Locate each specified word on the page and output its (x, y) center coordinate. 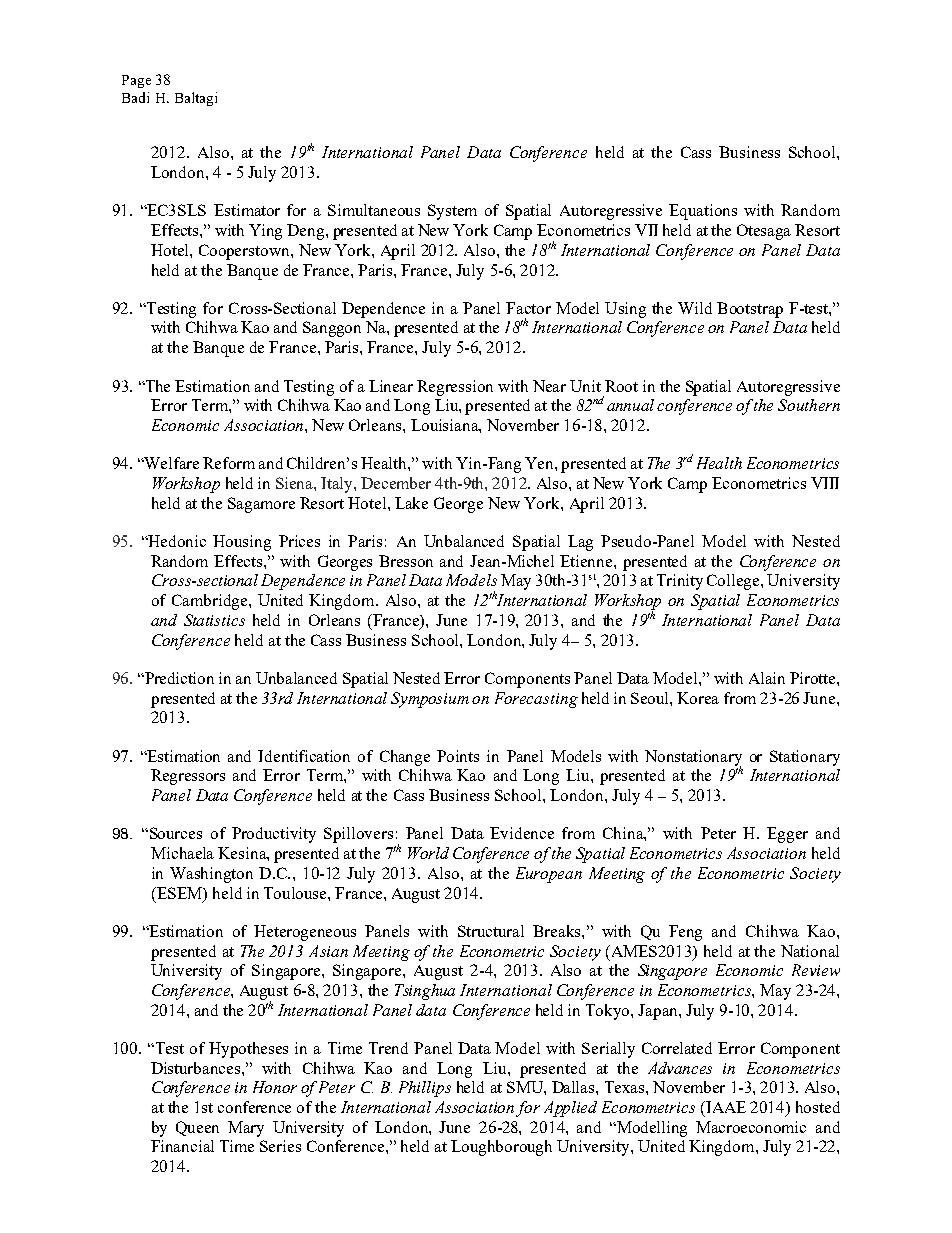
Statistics (214, 620)
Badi (135, 97)
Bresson (406, 561)
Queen (197, 1128)
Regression (455, 388)
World (428, 853)
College (734, 582)
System (452, 212)
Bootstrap (750, 310)
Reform (229, 463)
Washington (211, 875)
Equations (703, 212)
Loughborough (501, 1148)
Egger (787, 835)
